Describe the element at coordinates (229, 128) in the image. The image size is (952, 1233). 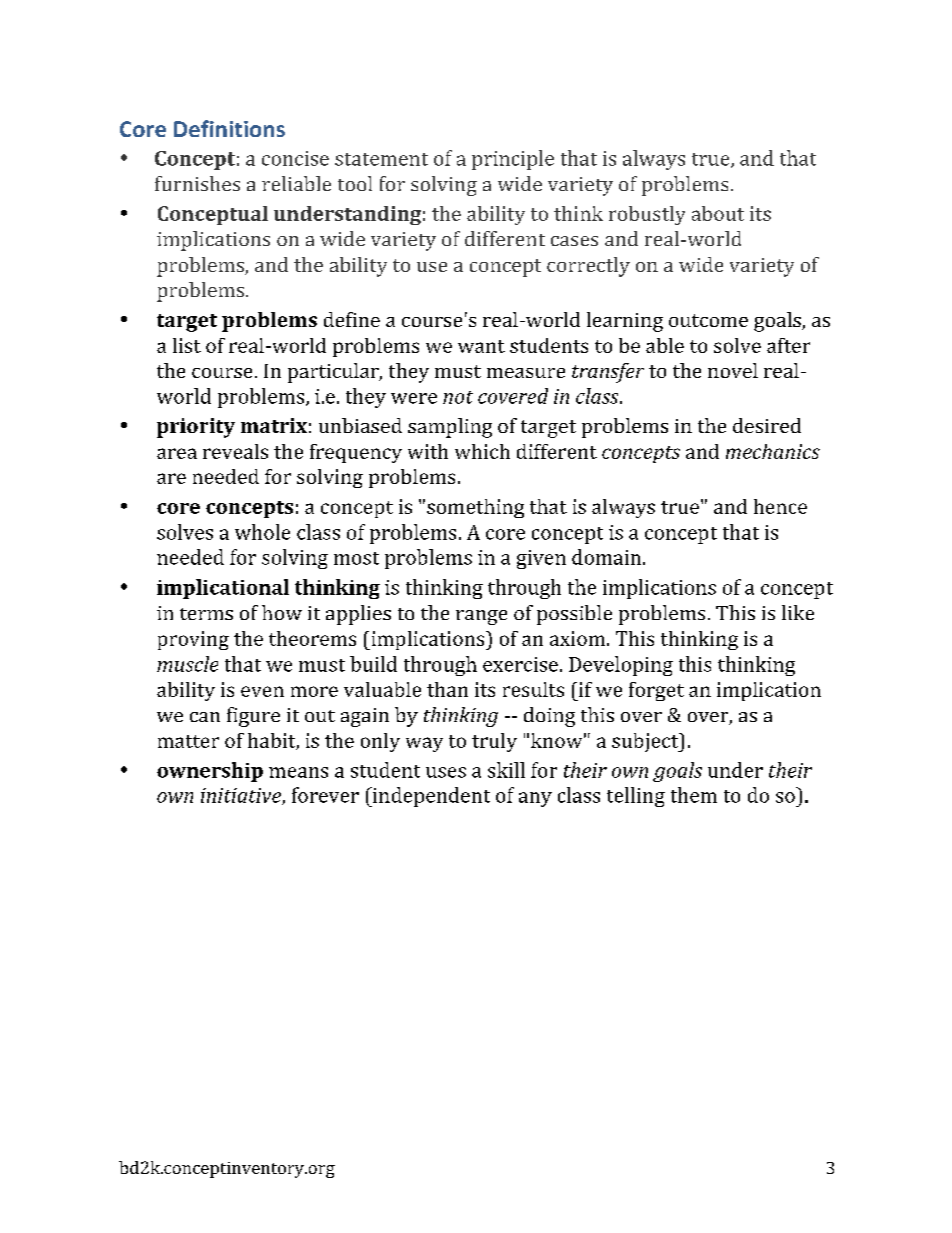
I see `Definitions` at that location.
